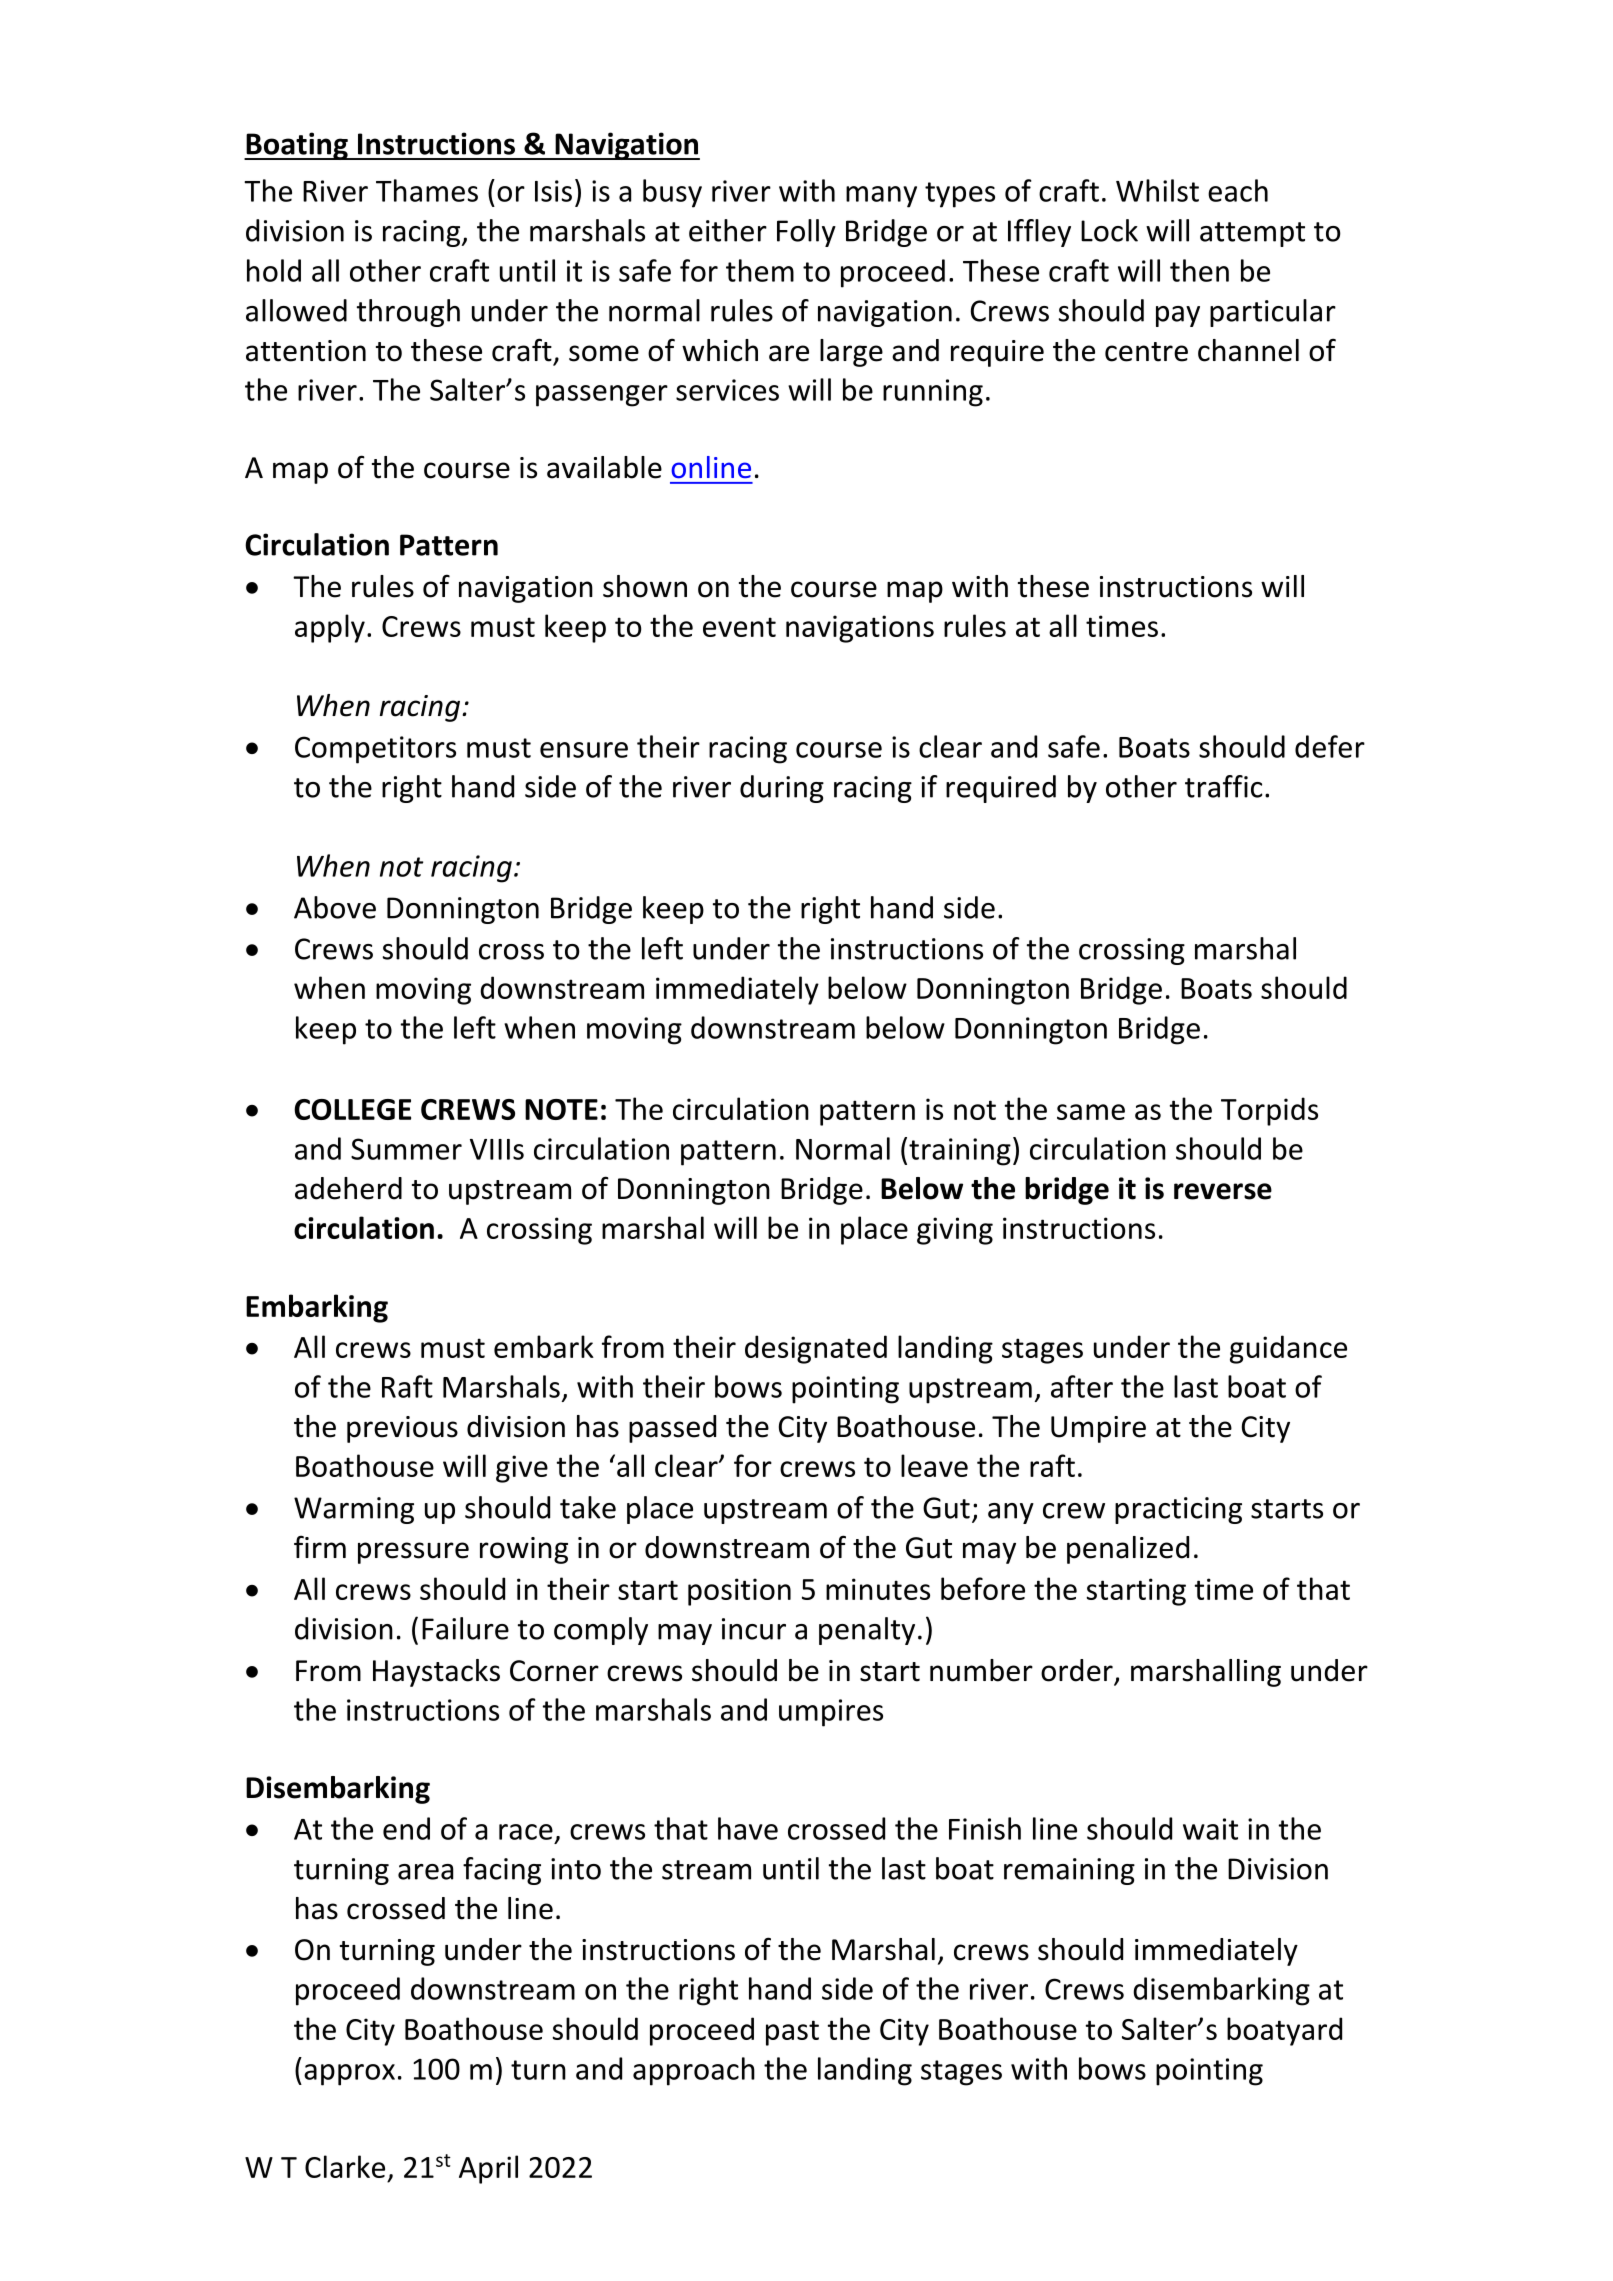  What do you see at coordinates (806, 233) in the page?
I see `Folly` at bounding box center [806, 233].
